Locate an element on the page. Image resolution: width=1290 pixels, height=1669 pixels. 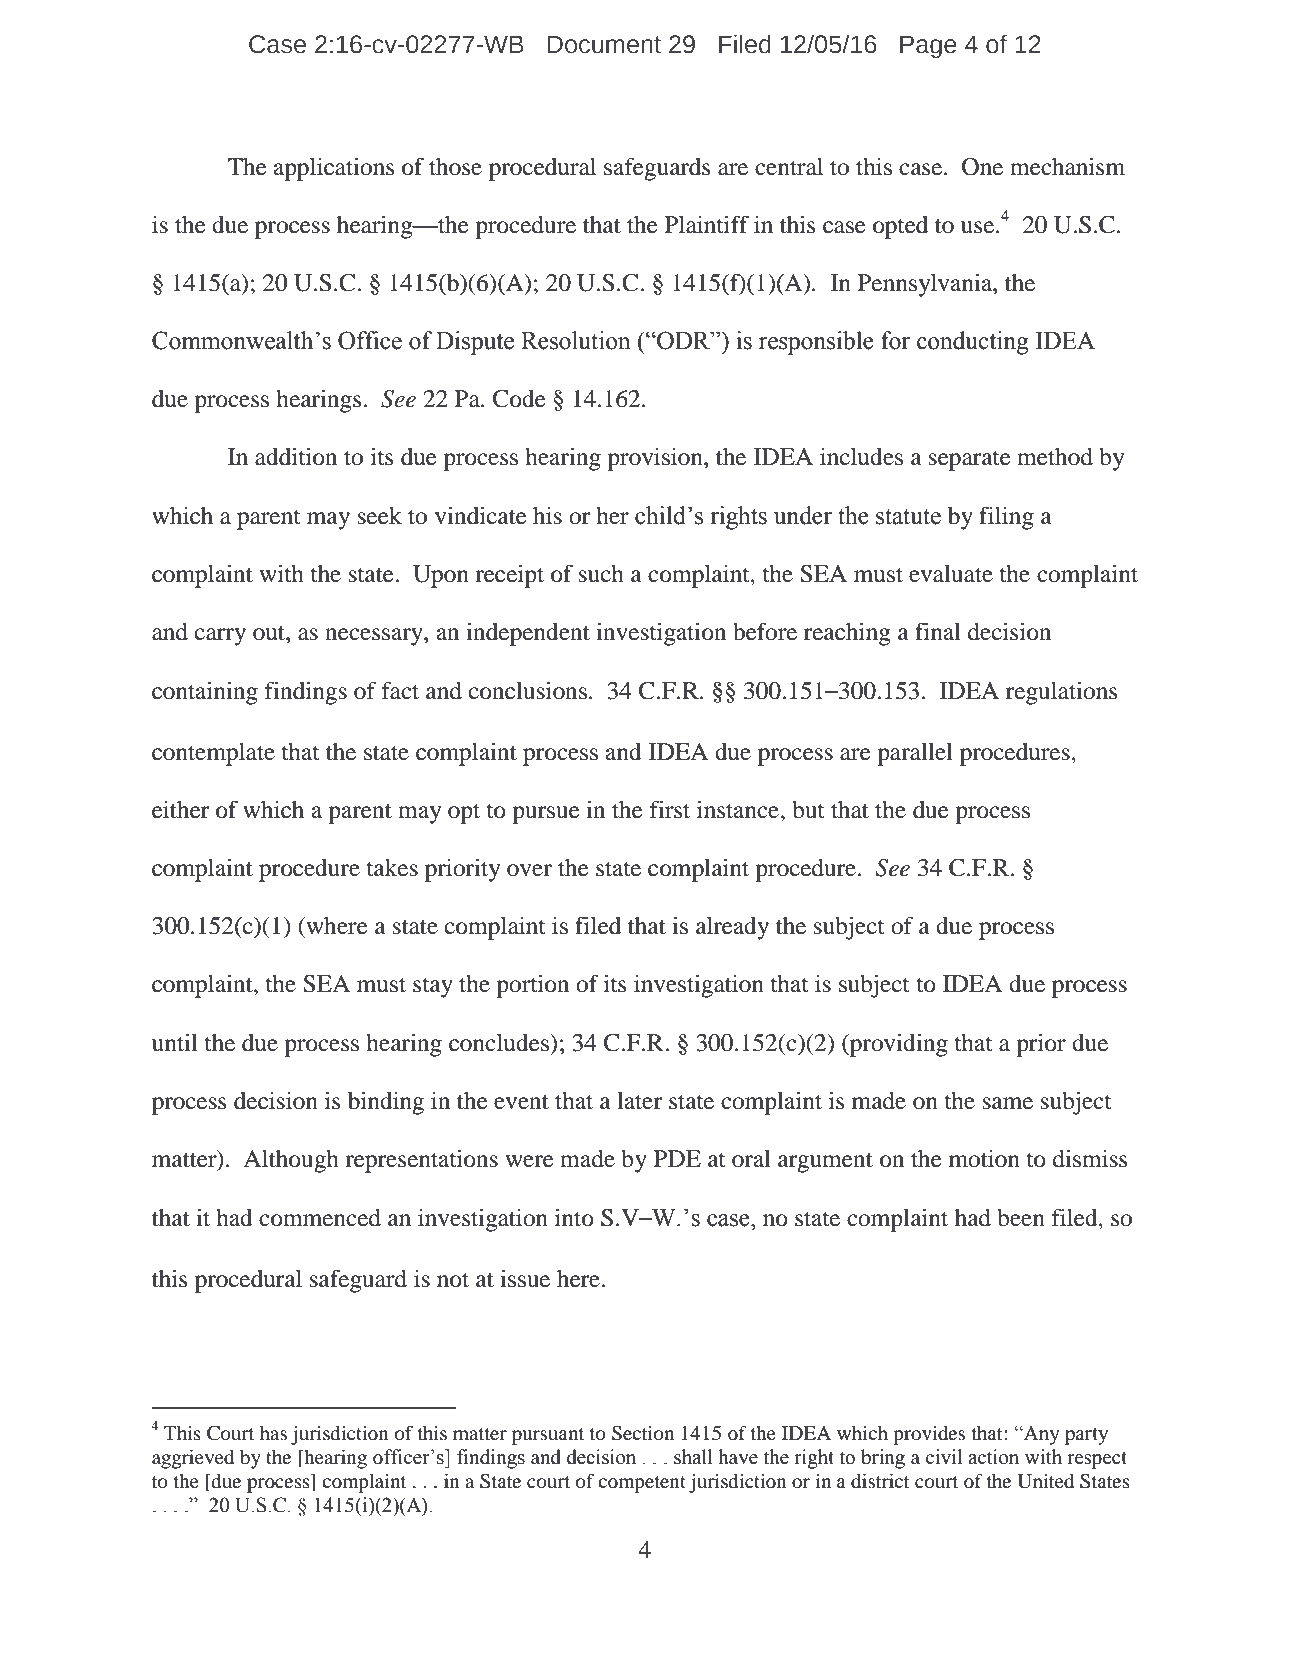
first is located at coordinates (670, 809).
